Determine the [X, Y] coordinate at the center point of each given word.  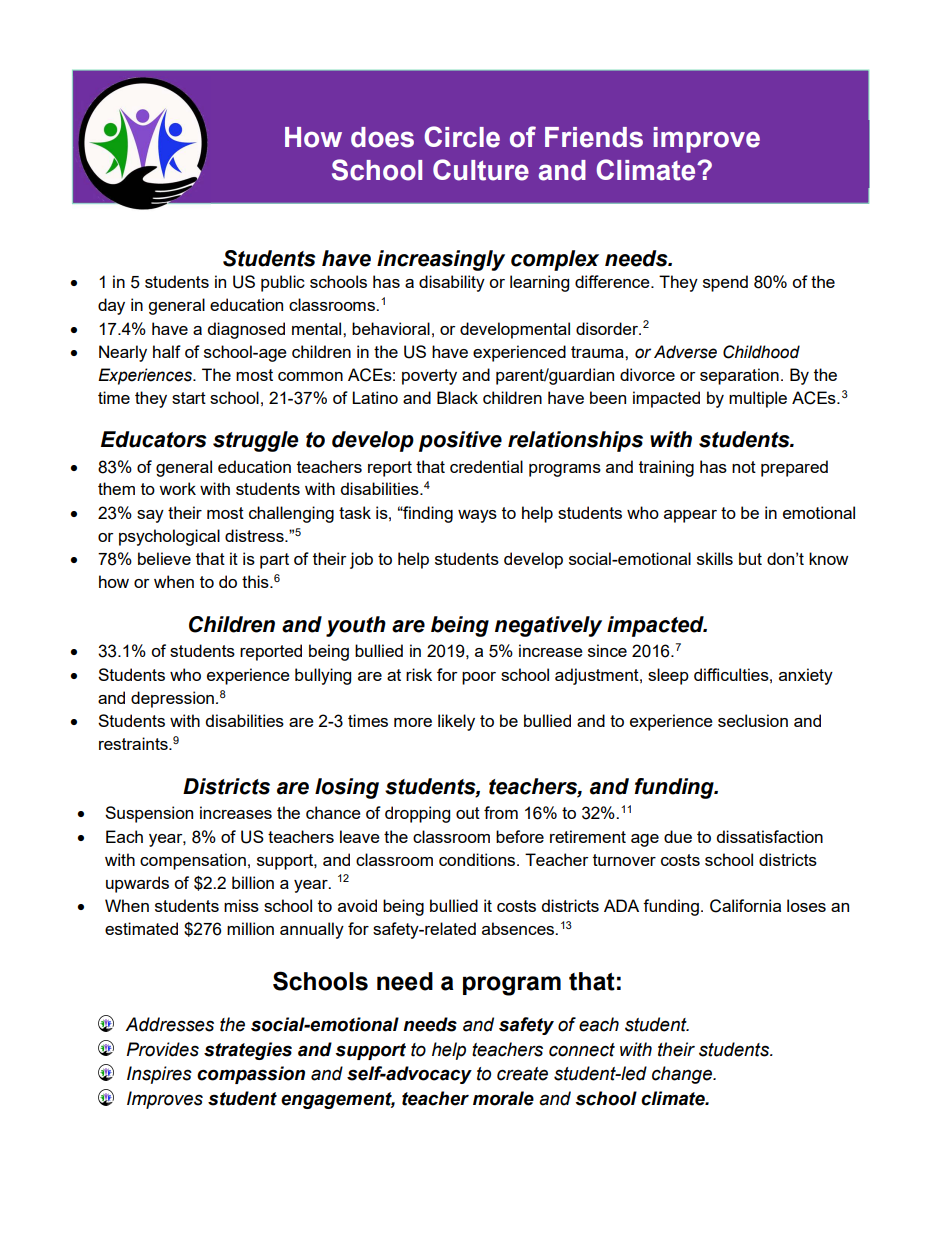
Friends [594, 137]
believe [164, 558]
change [683, 1075]
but [750, 558]
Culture [481, 170]
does [382, 137]
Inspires [159, 1075]
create [522, 1074]
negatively [548, 626]
